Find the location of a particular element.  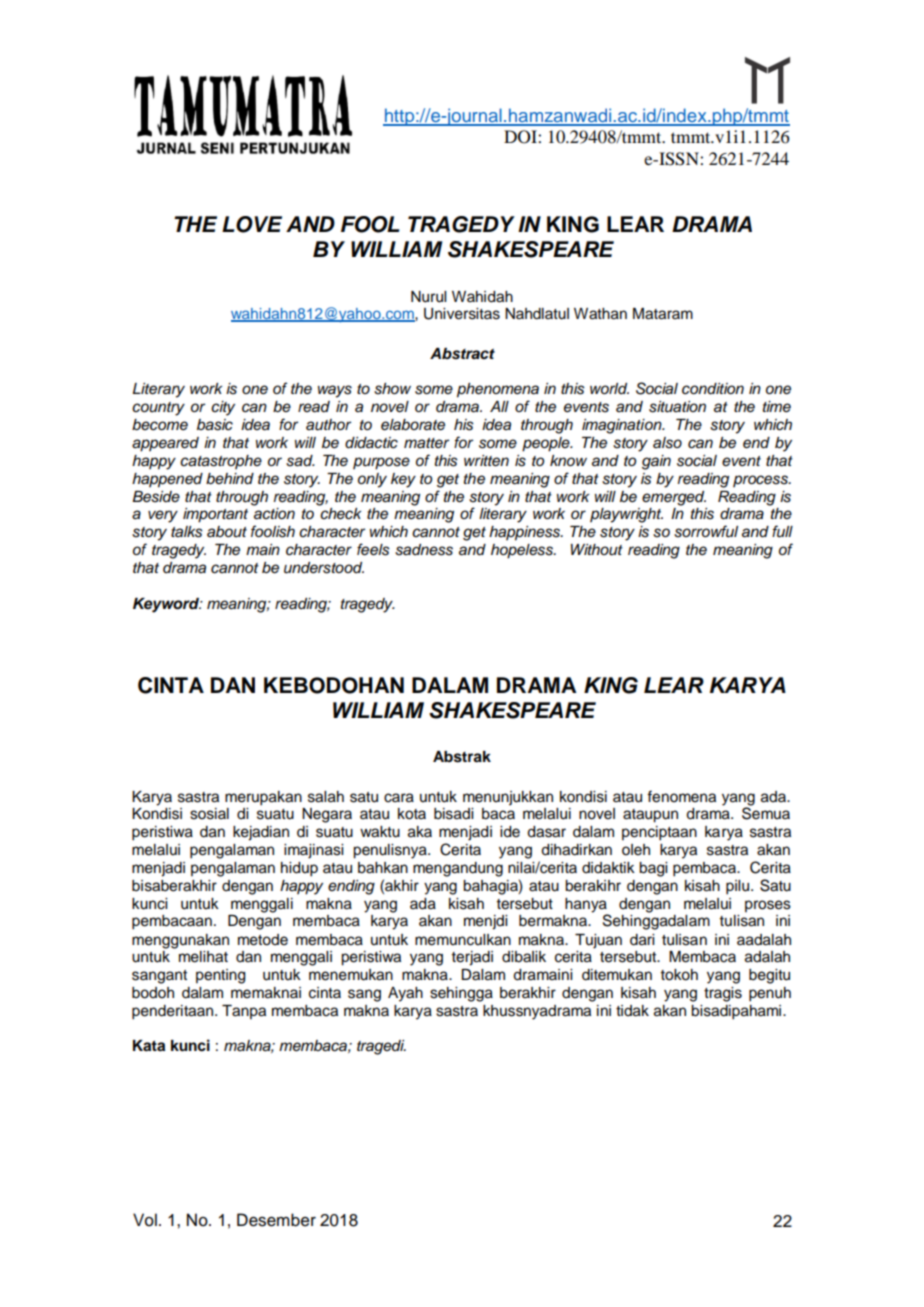

dari is located at coordinates (642, 940).
